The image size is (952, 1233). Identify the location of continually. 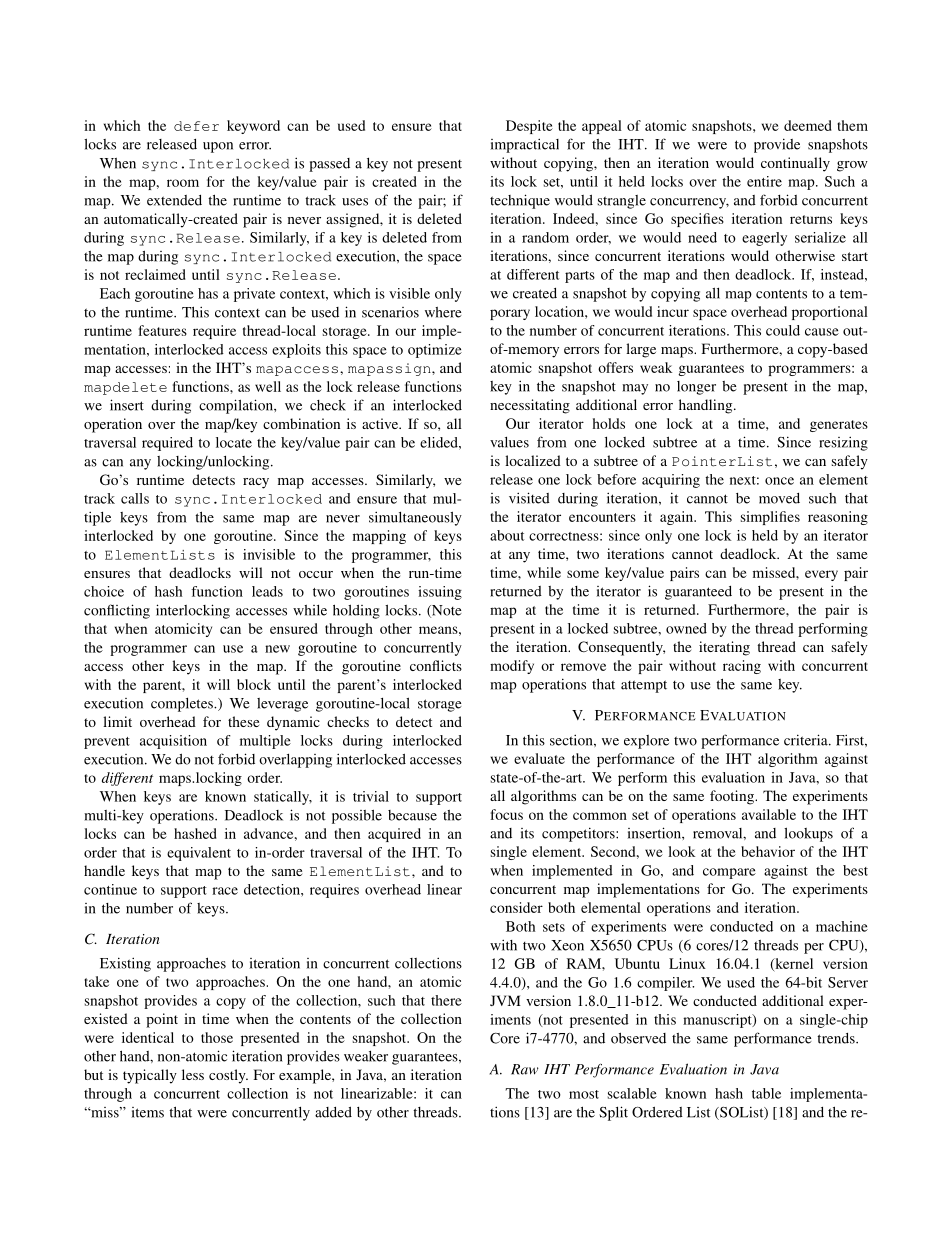
(795, 164).
